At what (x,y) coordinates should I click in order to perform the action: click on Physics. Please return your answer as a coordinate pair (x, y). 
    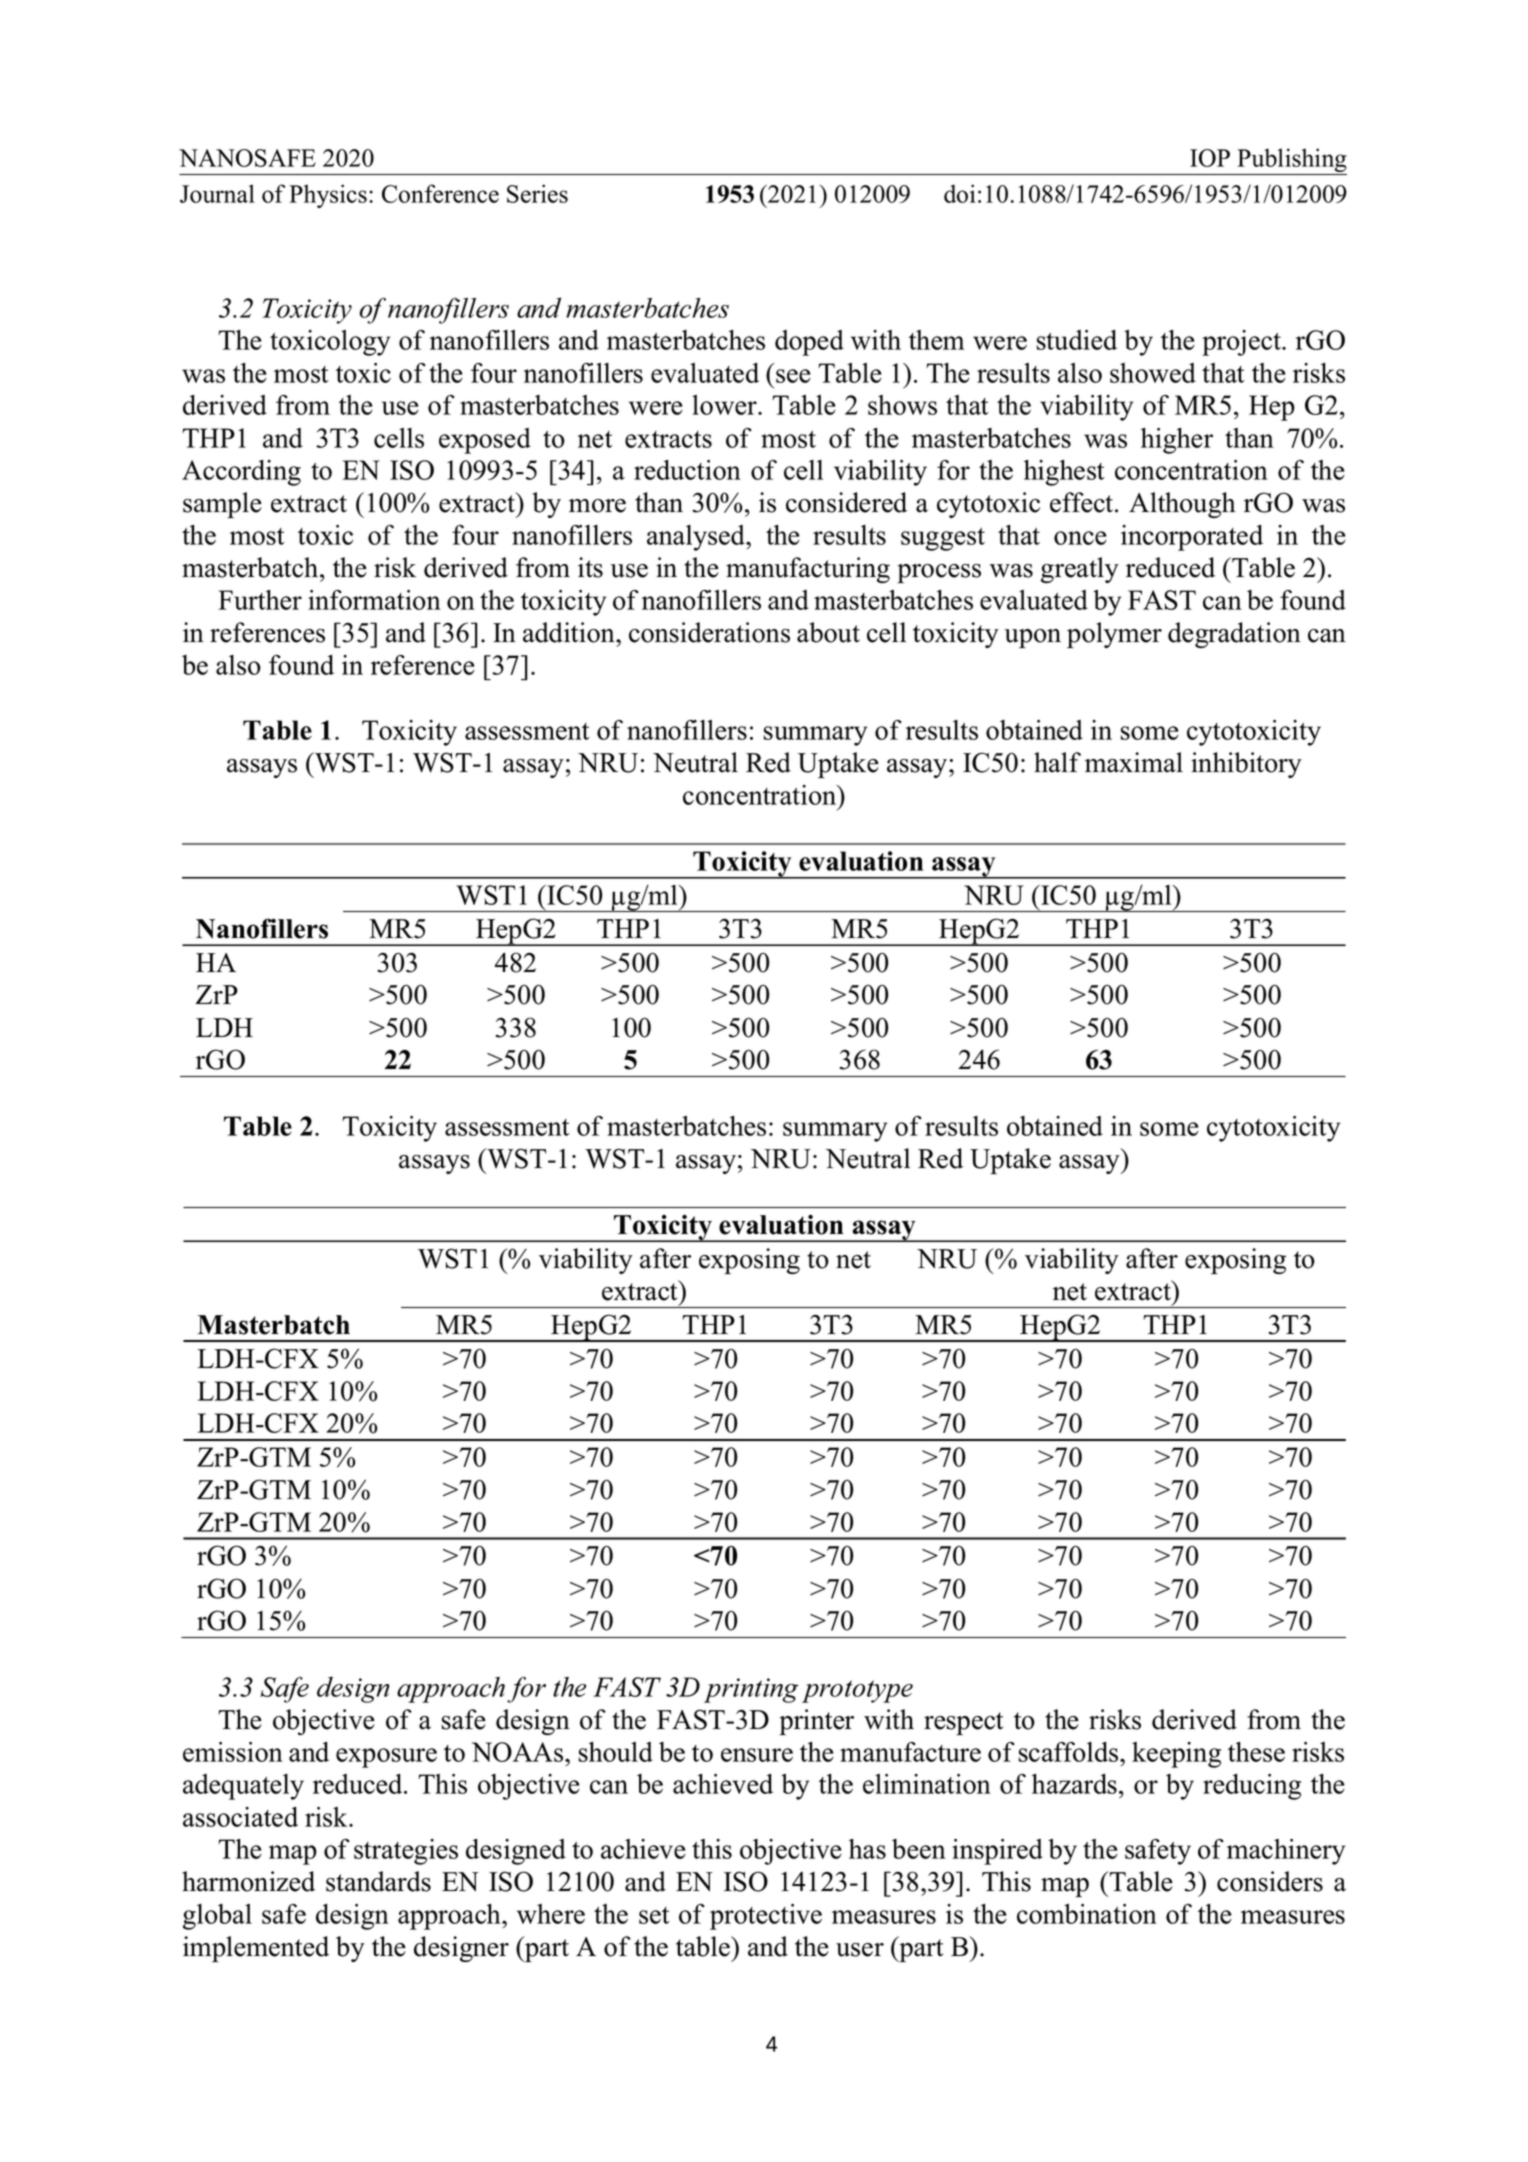
    Looking at the image, I should click on (328, 196).
